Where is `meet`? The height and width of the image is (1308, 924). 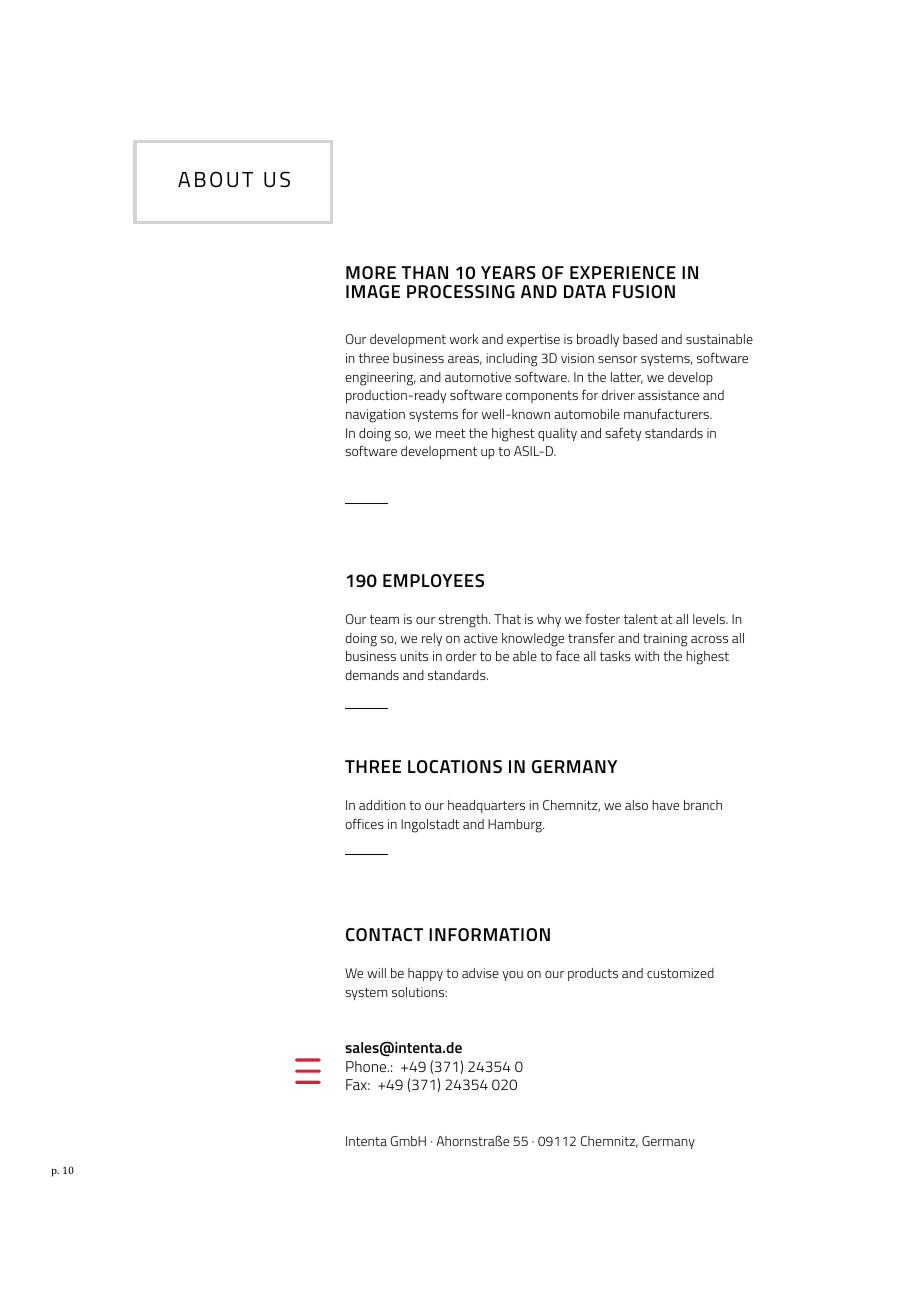 meet is located at coordinates (451, 433).
